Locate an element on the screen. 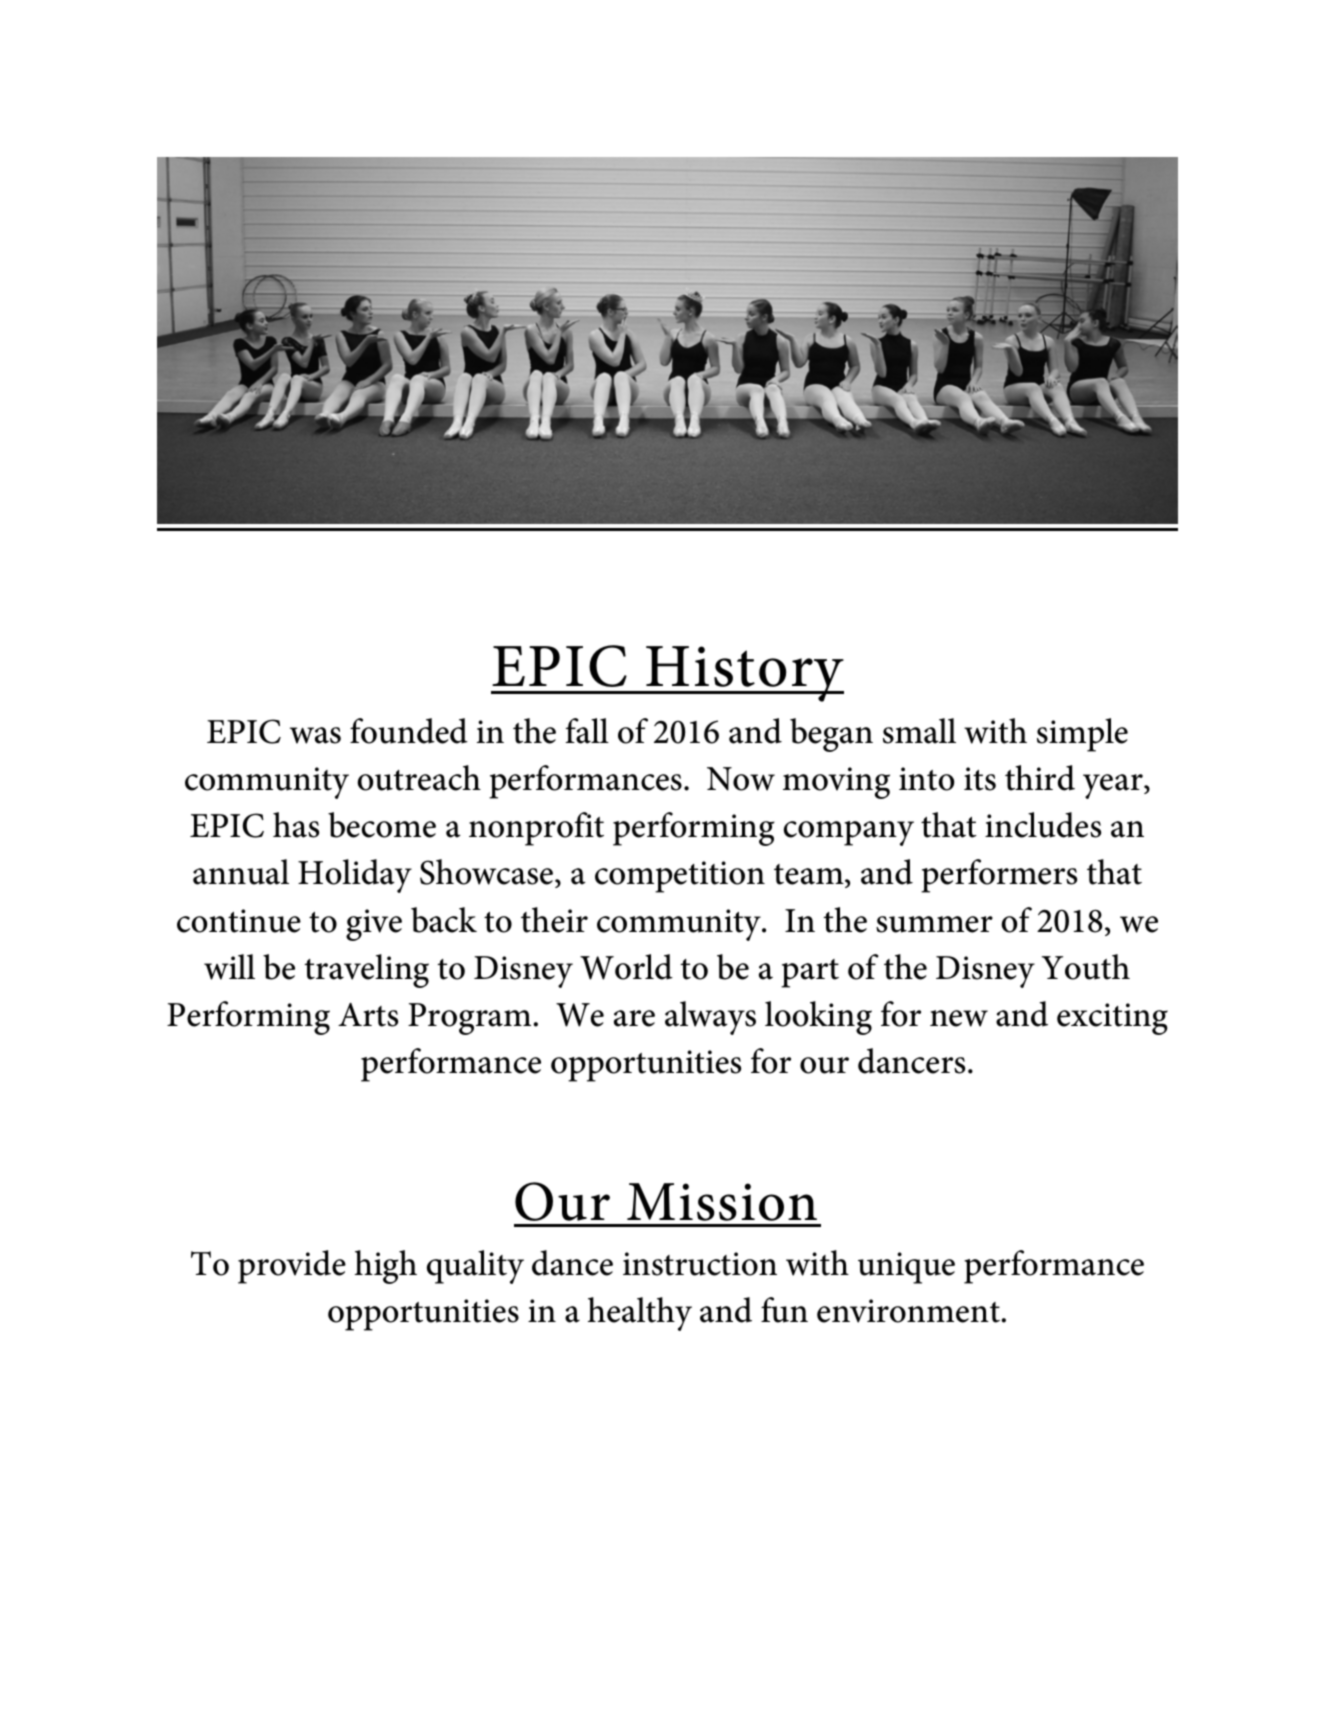 The image size is (1335, 1728). unique is located at coordinates (906, 1268).
